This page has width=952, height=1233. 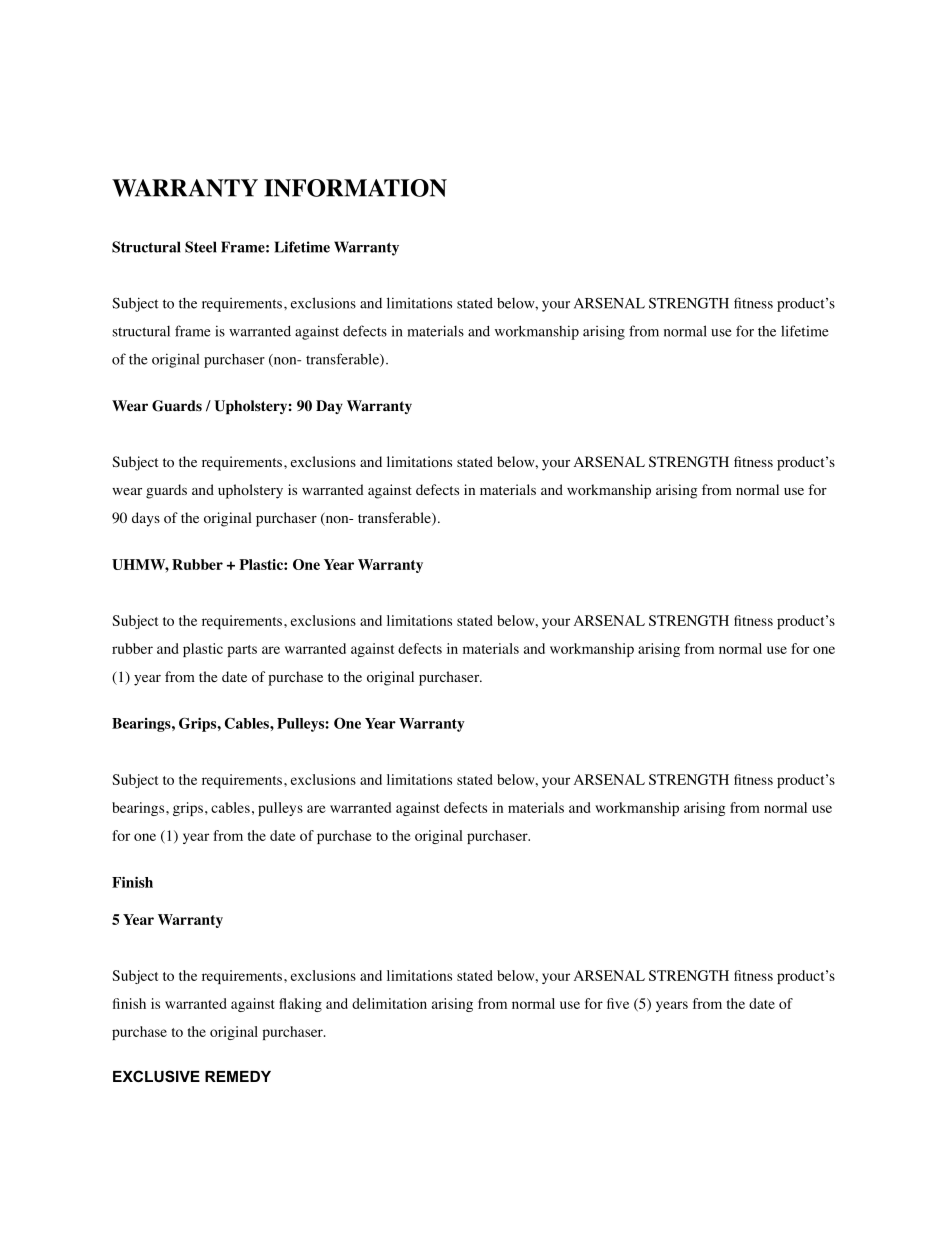 What do you see at coordinates (355, 188) in the page?
I see `INFORMATION` at bounding box center [355, 188].
